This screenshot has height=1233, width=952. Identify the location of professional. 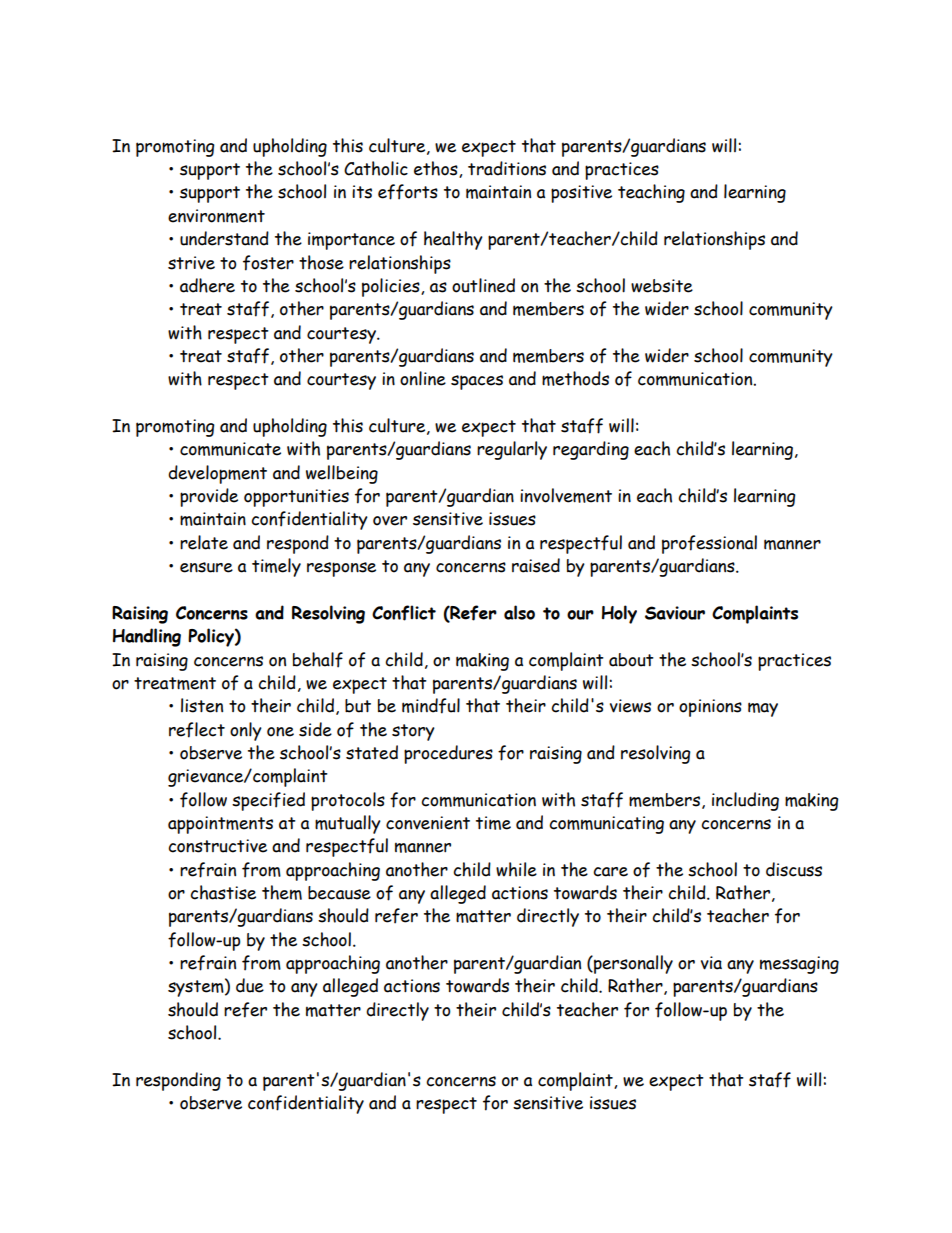
(709, 544).
